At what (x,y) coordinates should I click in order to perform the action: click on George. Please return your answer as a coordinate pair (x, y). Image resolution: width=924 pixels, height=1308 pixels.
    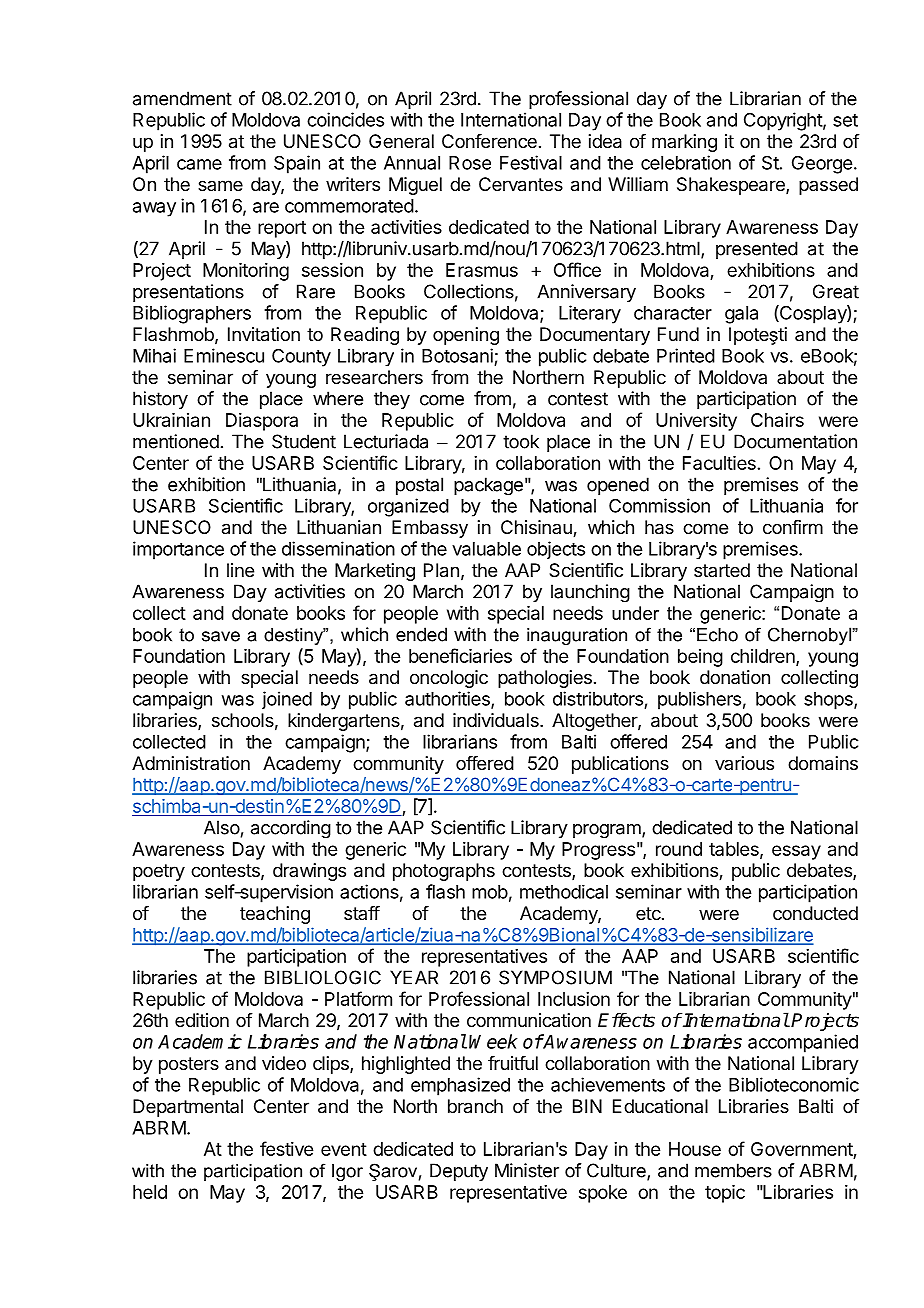
    Looking at the image, I should click on (822, 165).
